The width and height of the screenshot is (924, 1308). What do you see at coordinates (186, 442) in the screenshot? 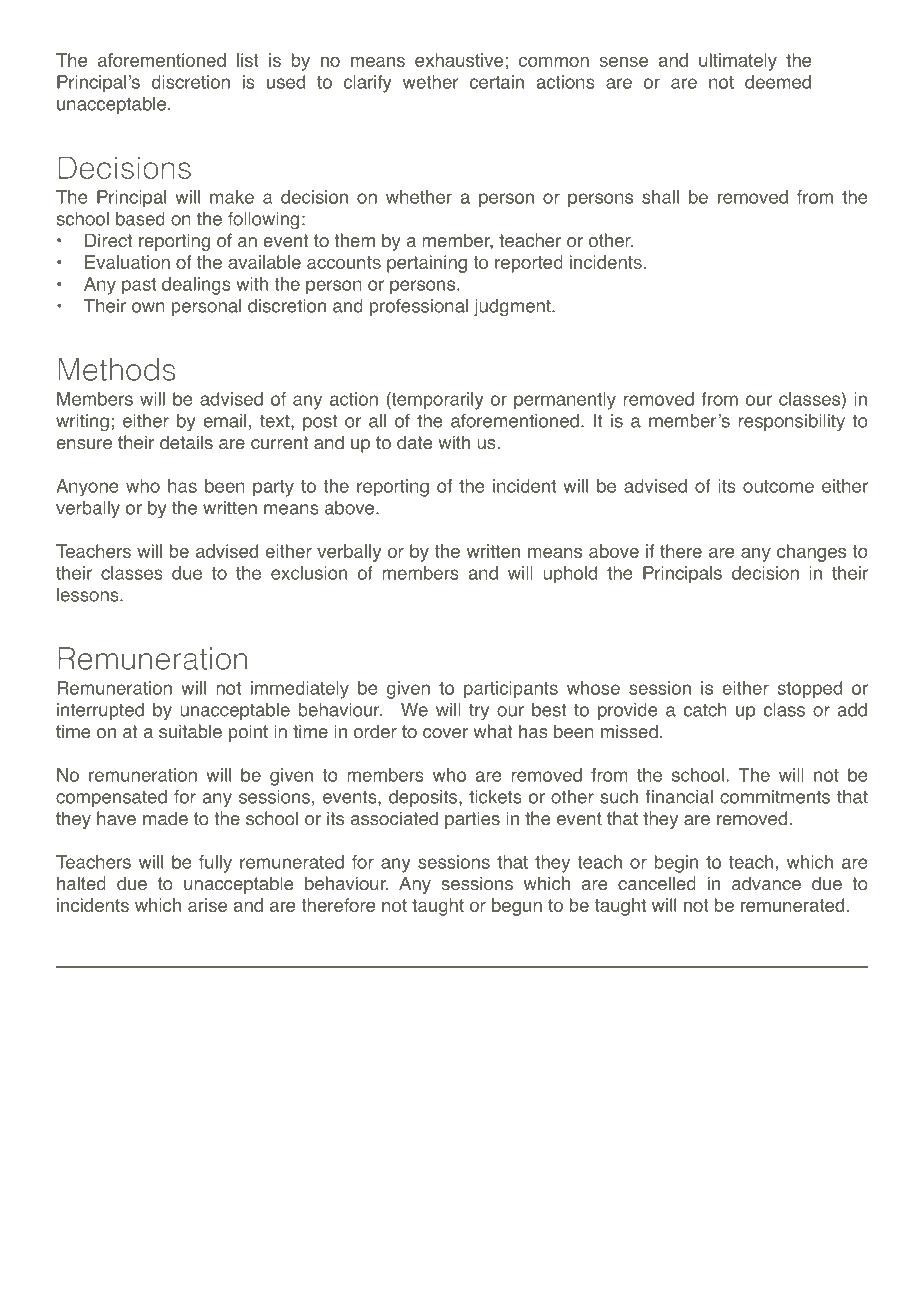
I see `details` at bounding box center [186, 442].
